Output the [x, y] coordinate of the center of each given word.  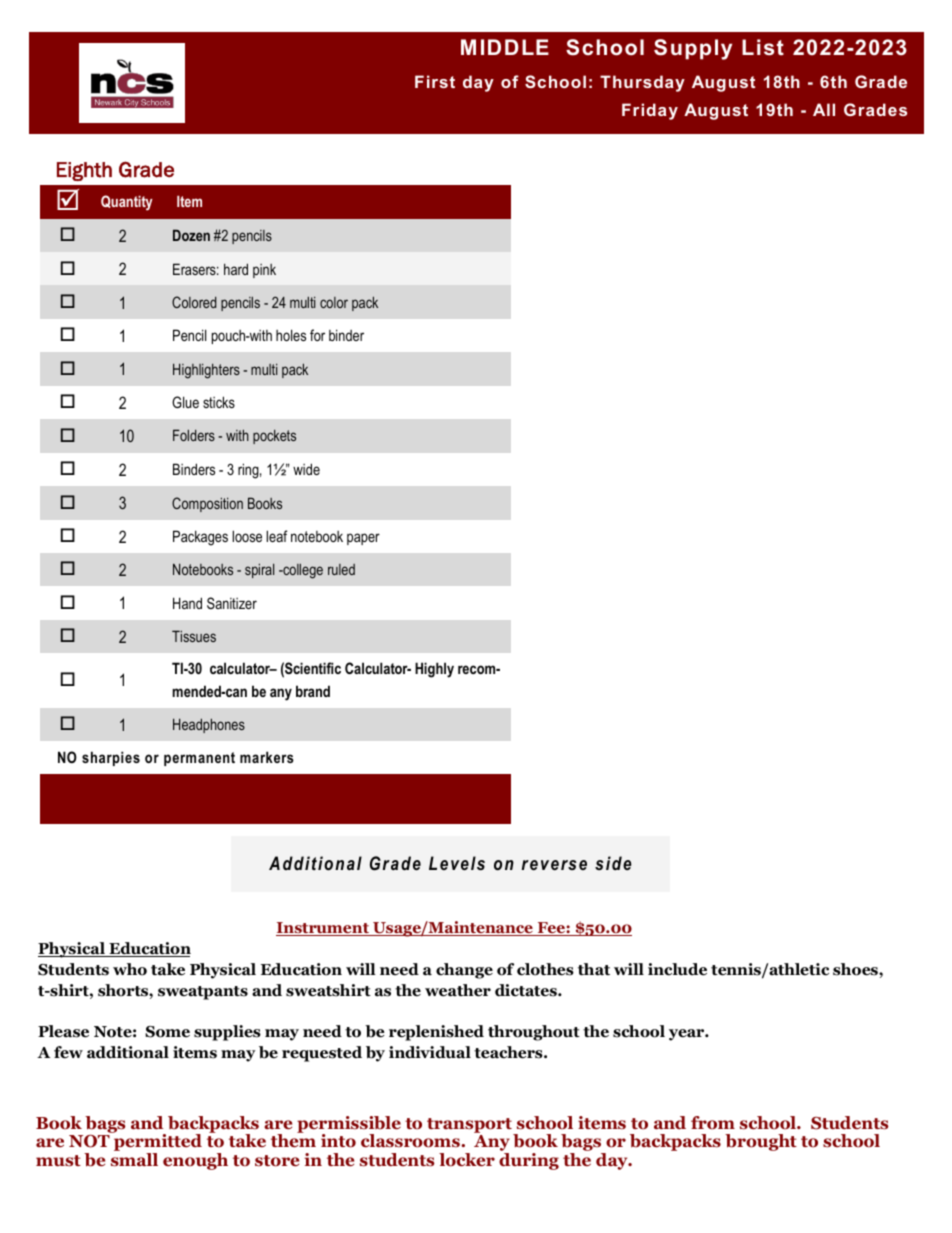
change [464, 971]
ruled [341, 569]
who [130, 969]
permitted [157, 1143]
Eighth [84, 171]
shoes [856, 969]
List [763, 47]
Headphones [209, 725]
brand [313, 691]
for [317, 335]
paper [363, 539]
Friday [650, 111]
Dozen [191, 235]
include [677, 969]
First [435, 81]
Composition [207, 504]
